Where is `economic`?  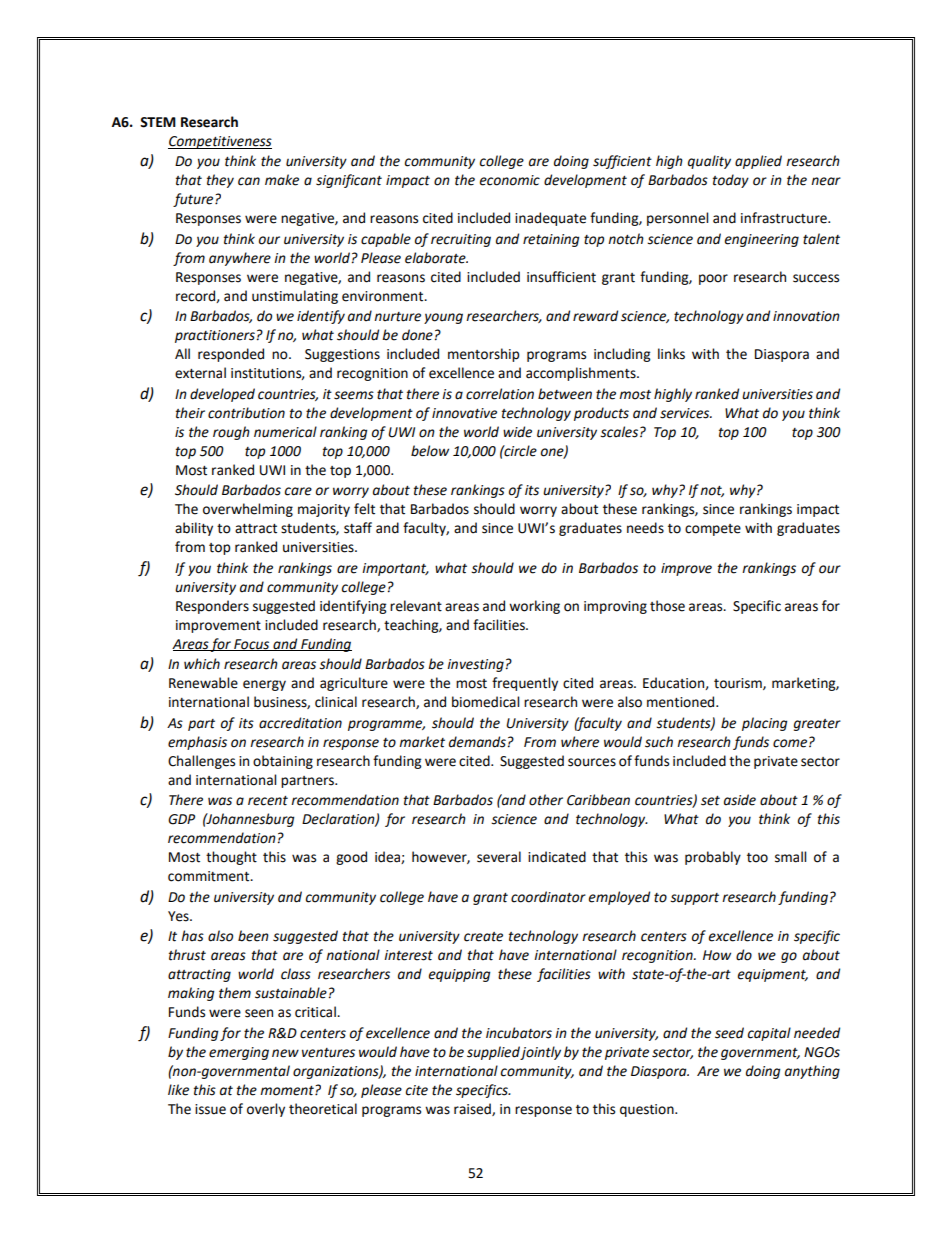 economic is located at coordinates (509, 180).
